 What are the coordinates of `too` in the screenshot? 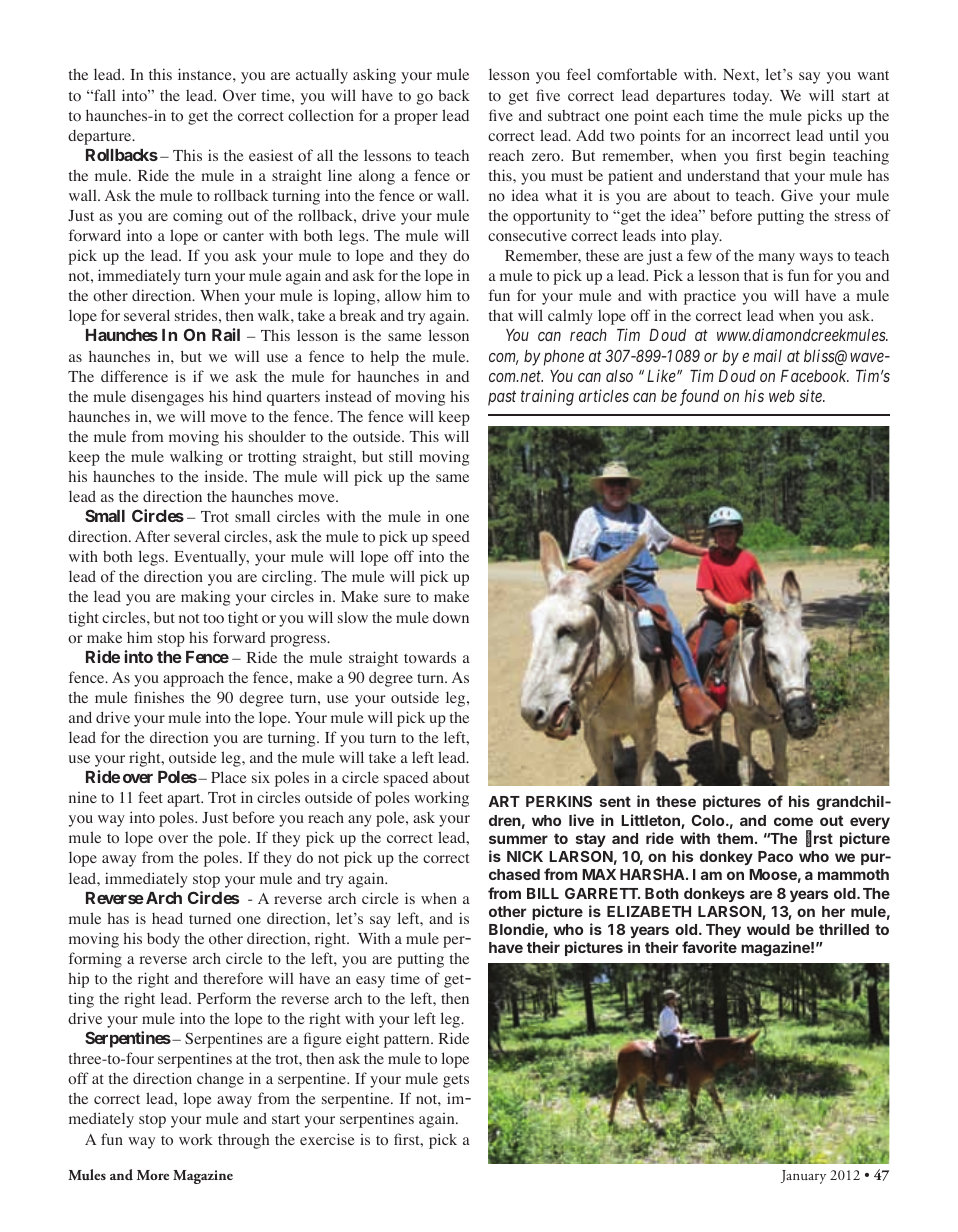 It's located at (213, 618).
